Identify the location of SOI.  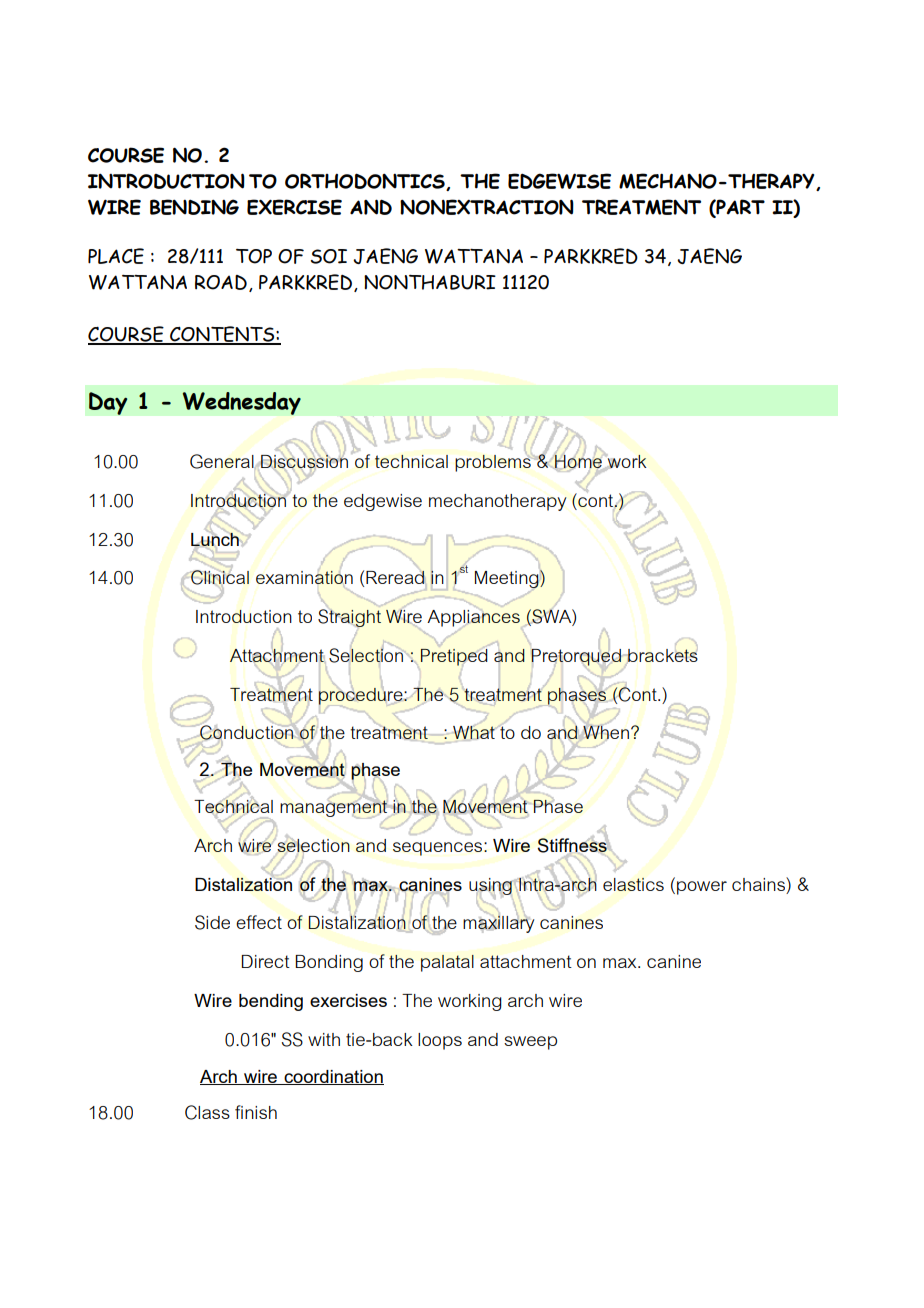
(329, 256).
